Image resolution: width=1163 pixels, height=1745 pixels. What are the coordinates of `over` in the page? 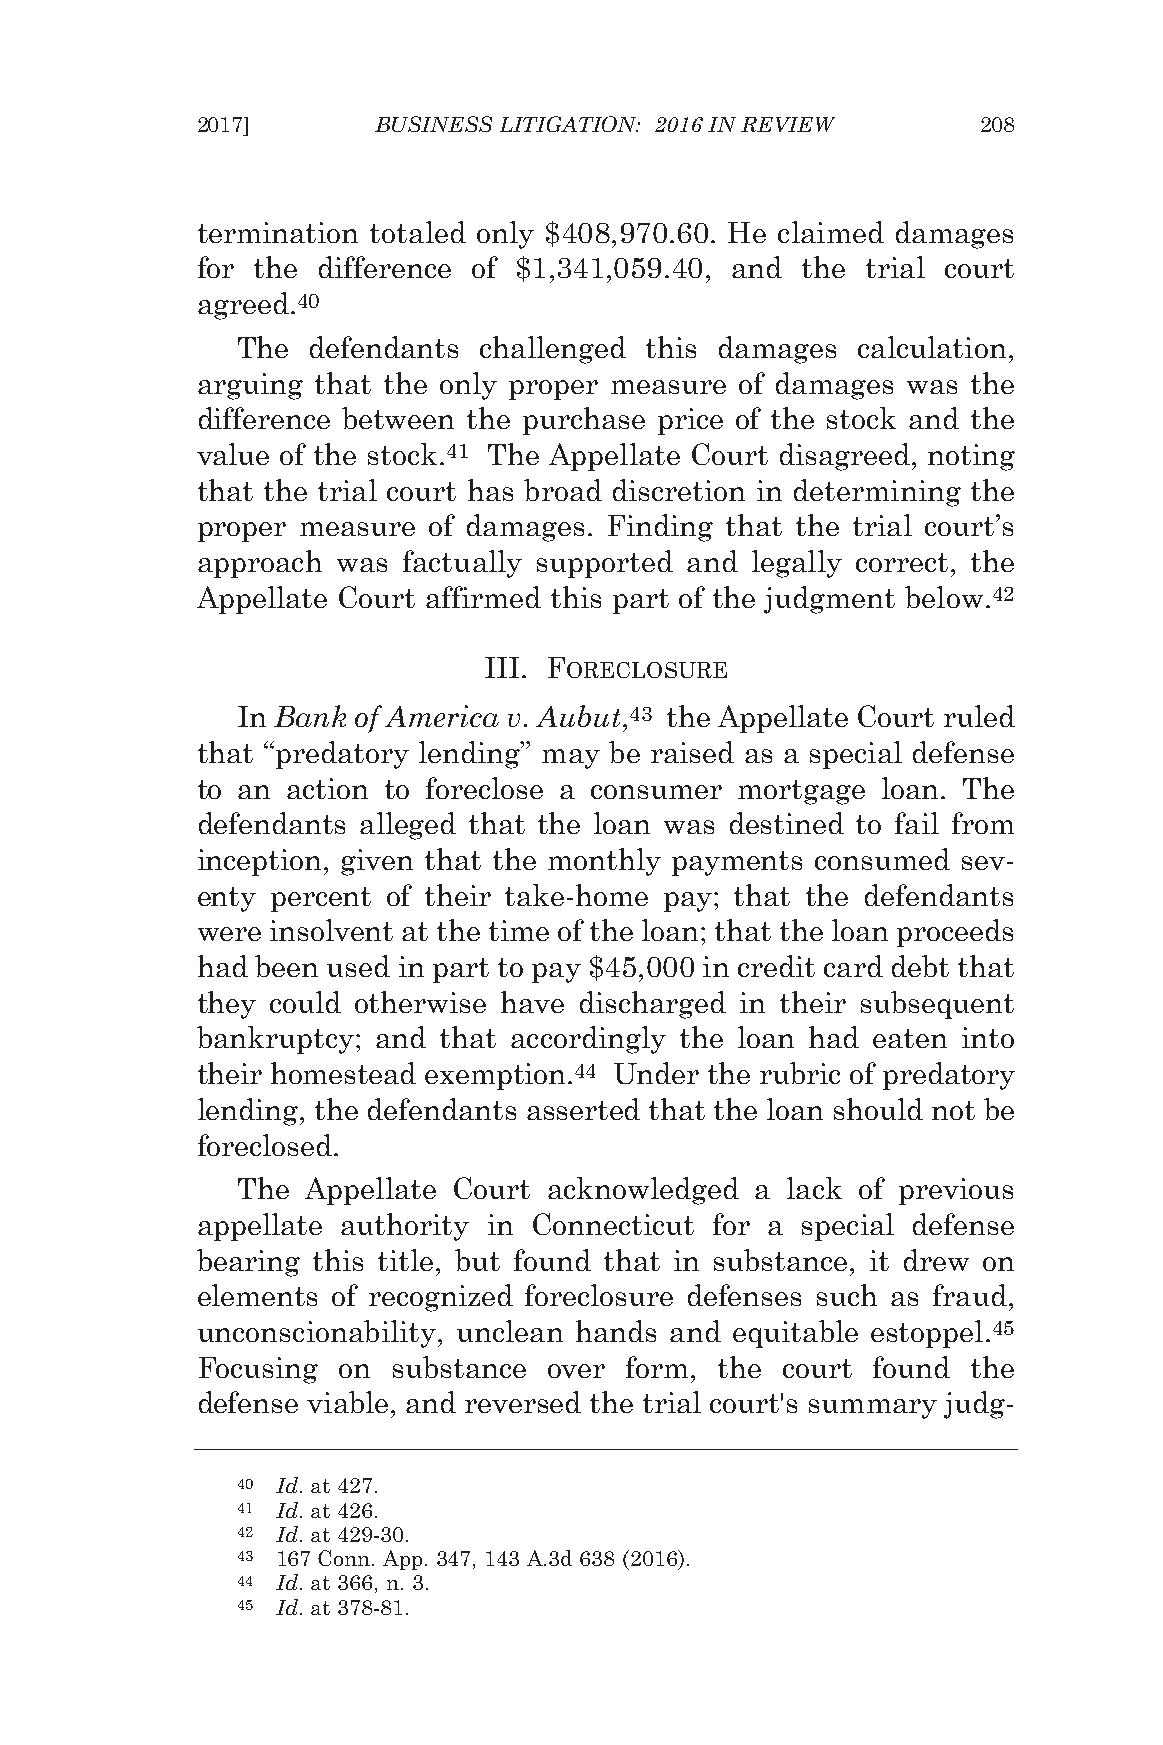 It's located at (576, 1371).
